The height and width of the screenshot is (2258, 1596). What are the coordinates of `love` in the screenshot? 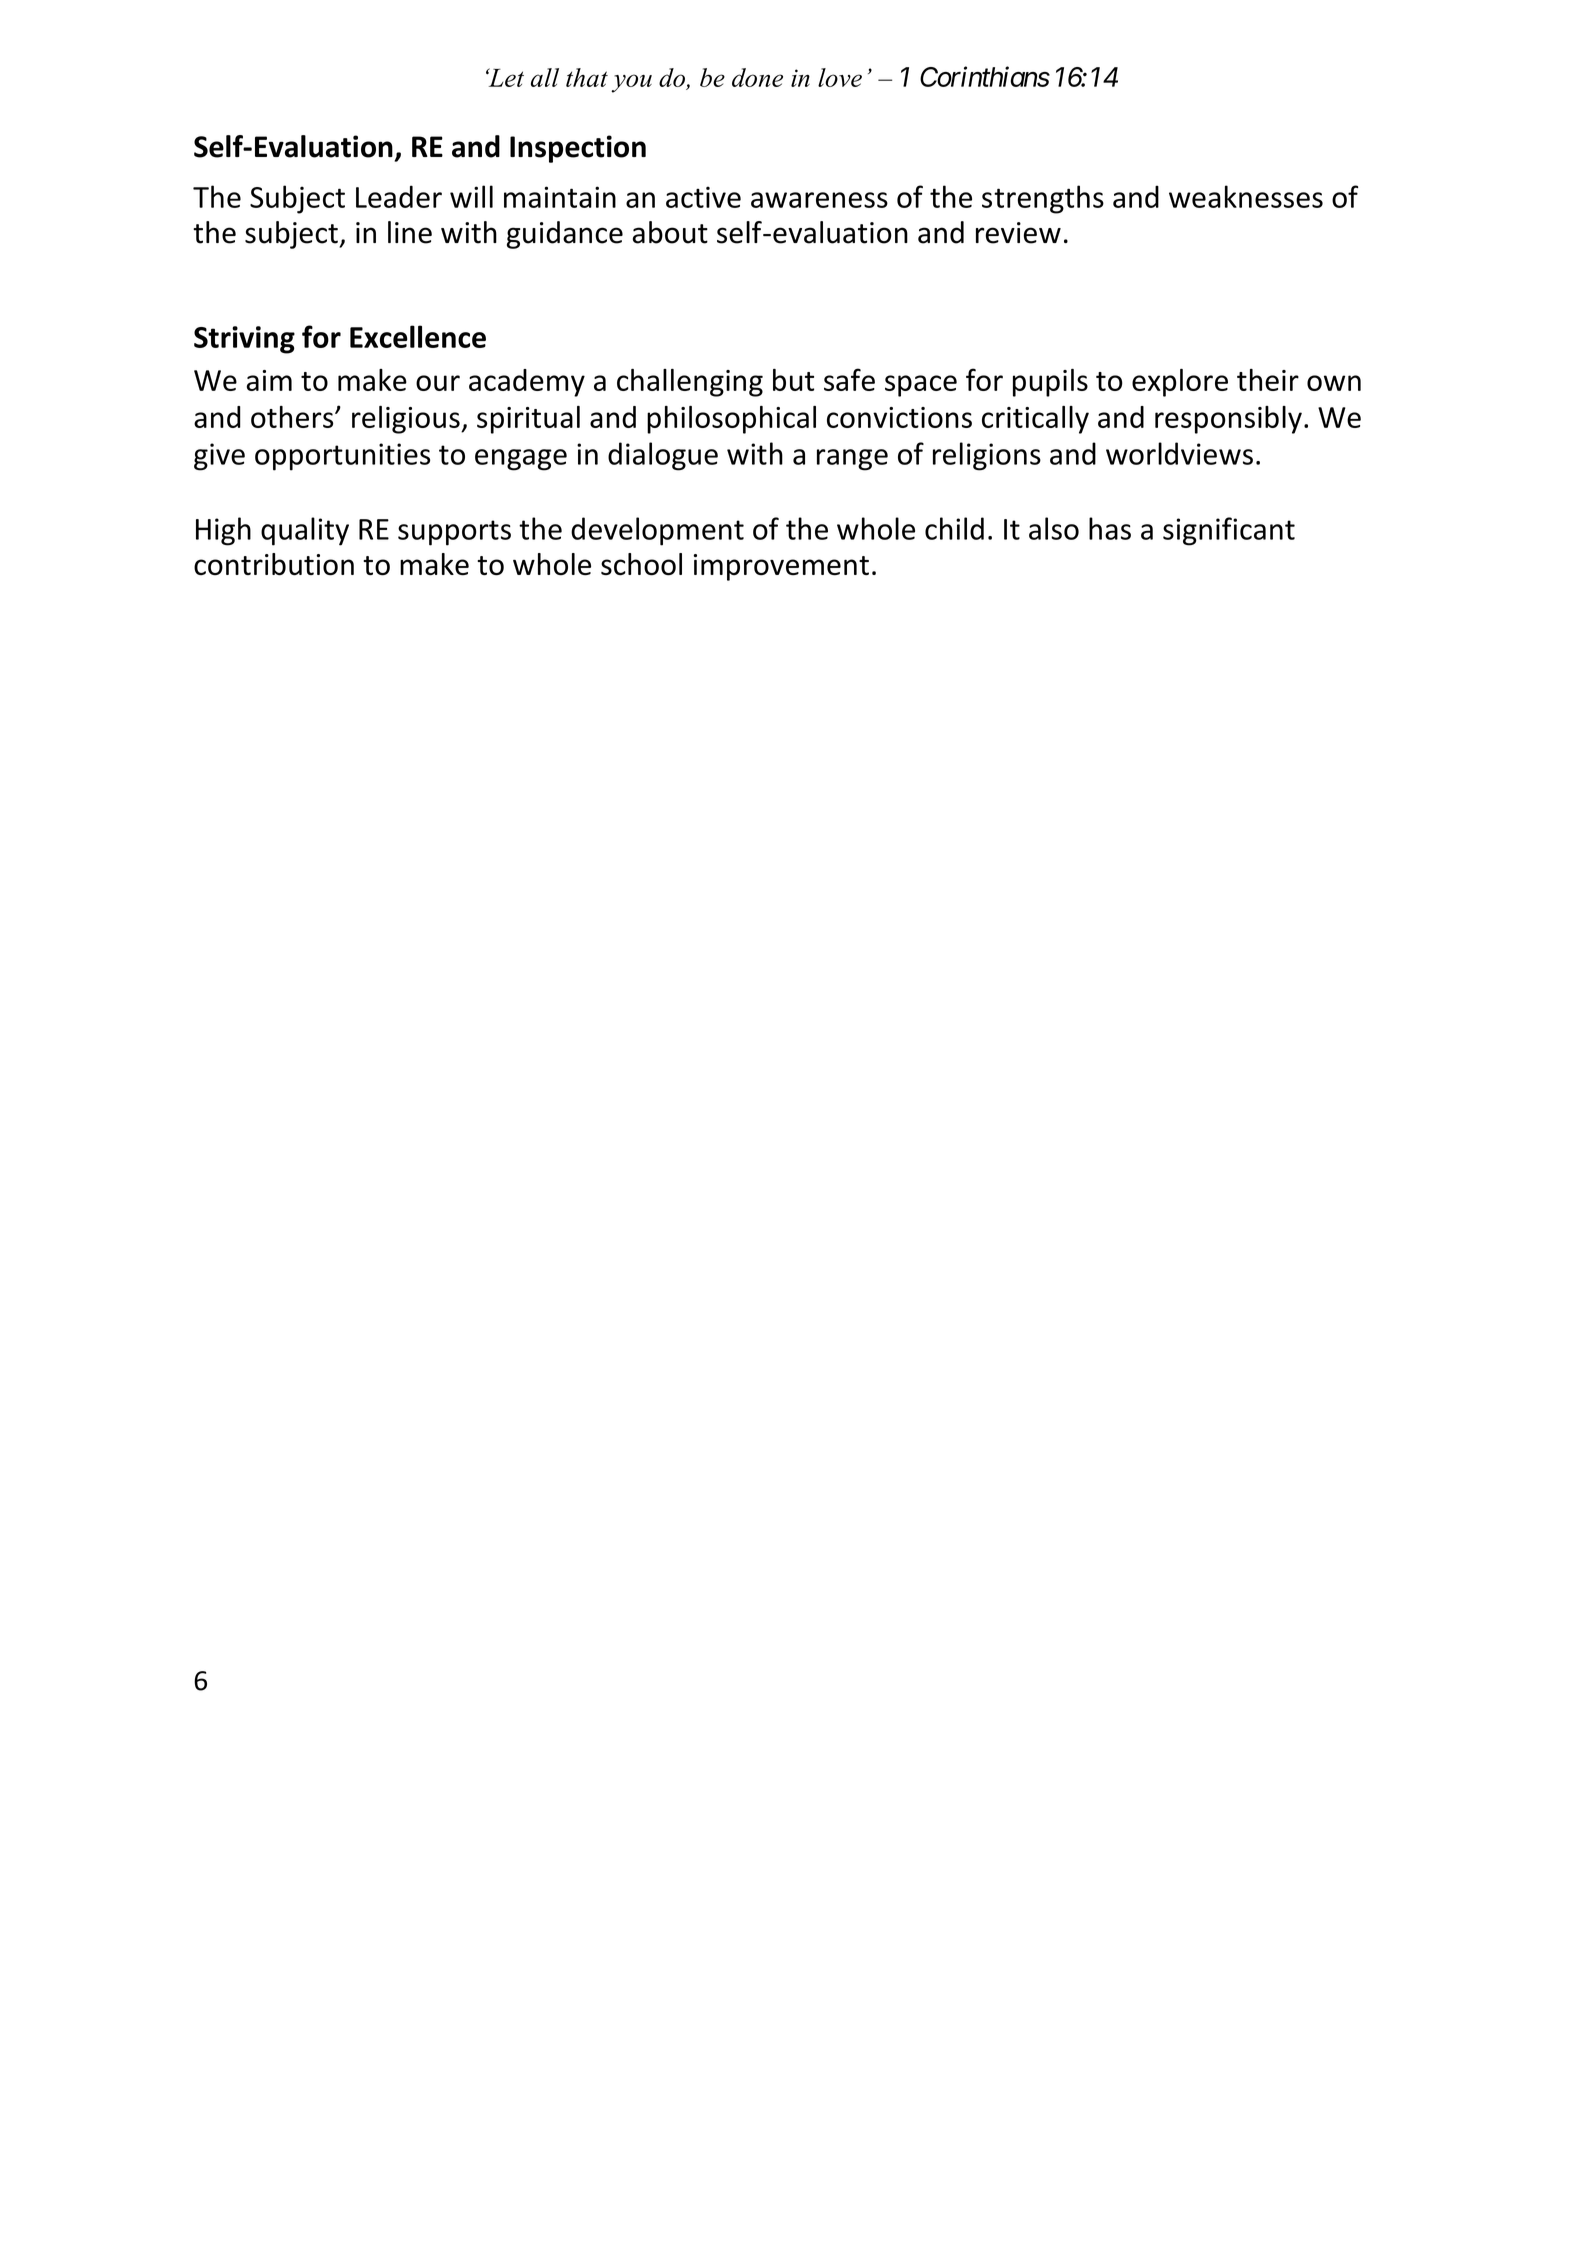 It's located at (840, 77).
